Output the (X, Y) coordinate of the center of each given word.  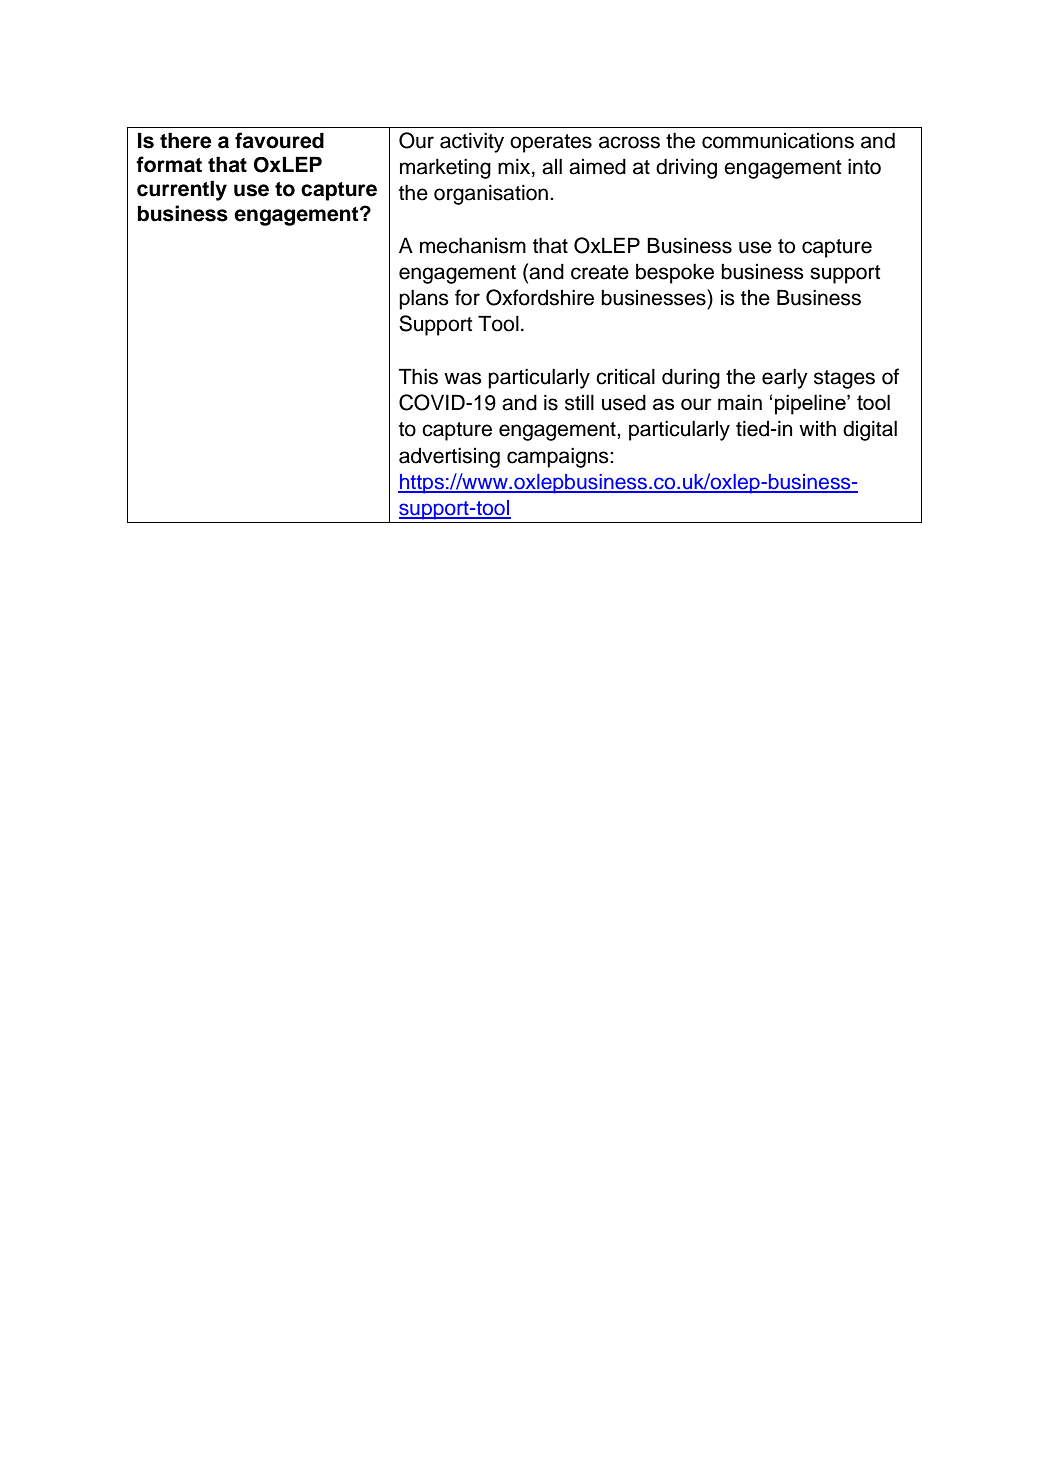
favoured (279, 140)
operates (551, 143)
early (785, 378)
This (418, 376)
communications (778, 141)
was (463, 378)
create (600, 272)
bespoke (675, 273)
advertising (449, 457)
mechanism (473, 245)
